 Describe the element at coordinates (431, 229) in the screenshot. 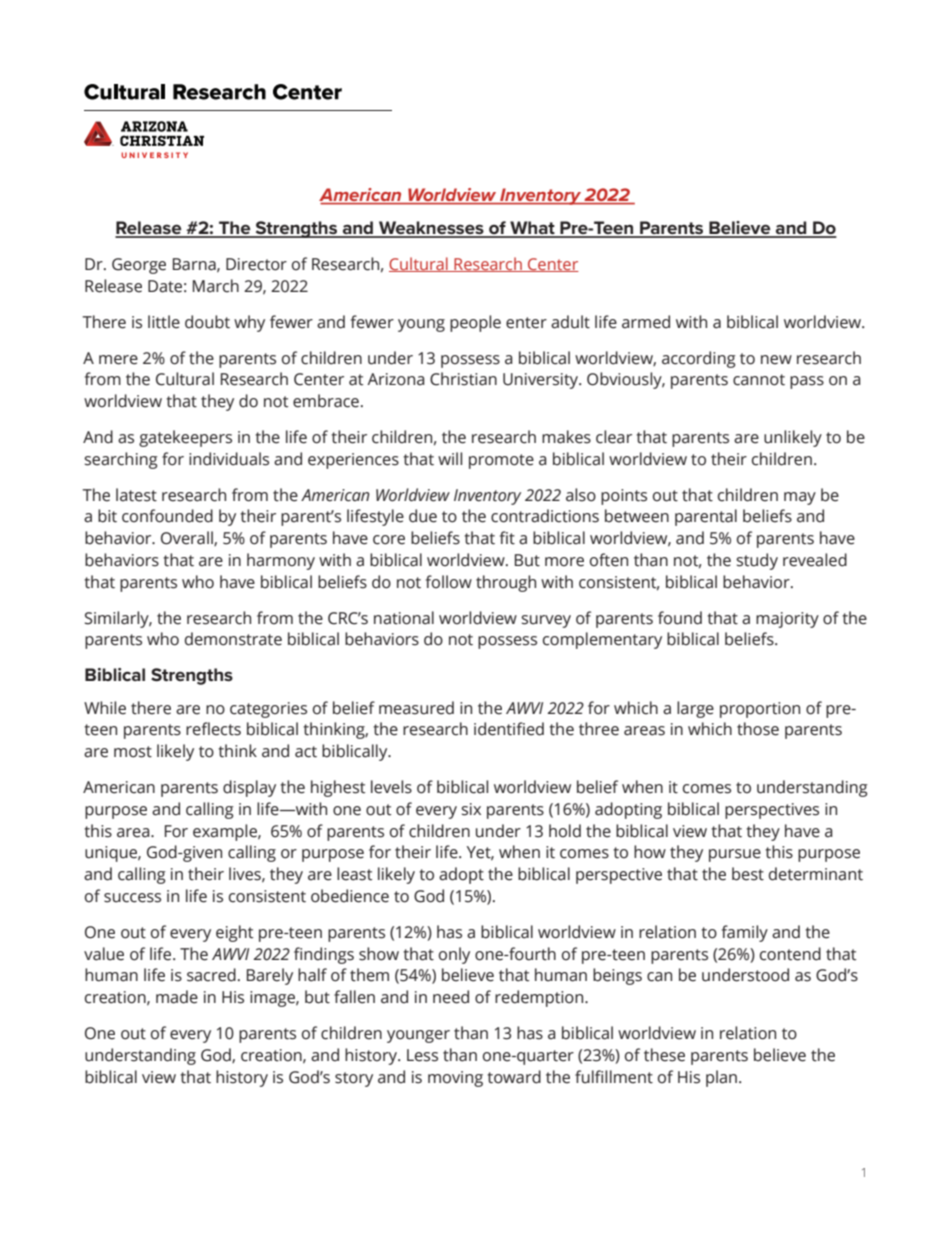

I see `Weaknesses` at that location.
